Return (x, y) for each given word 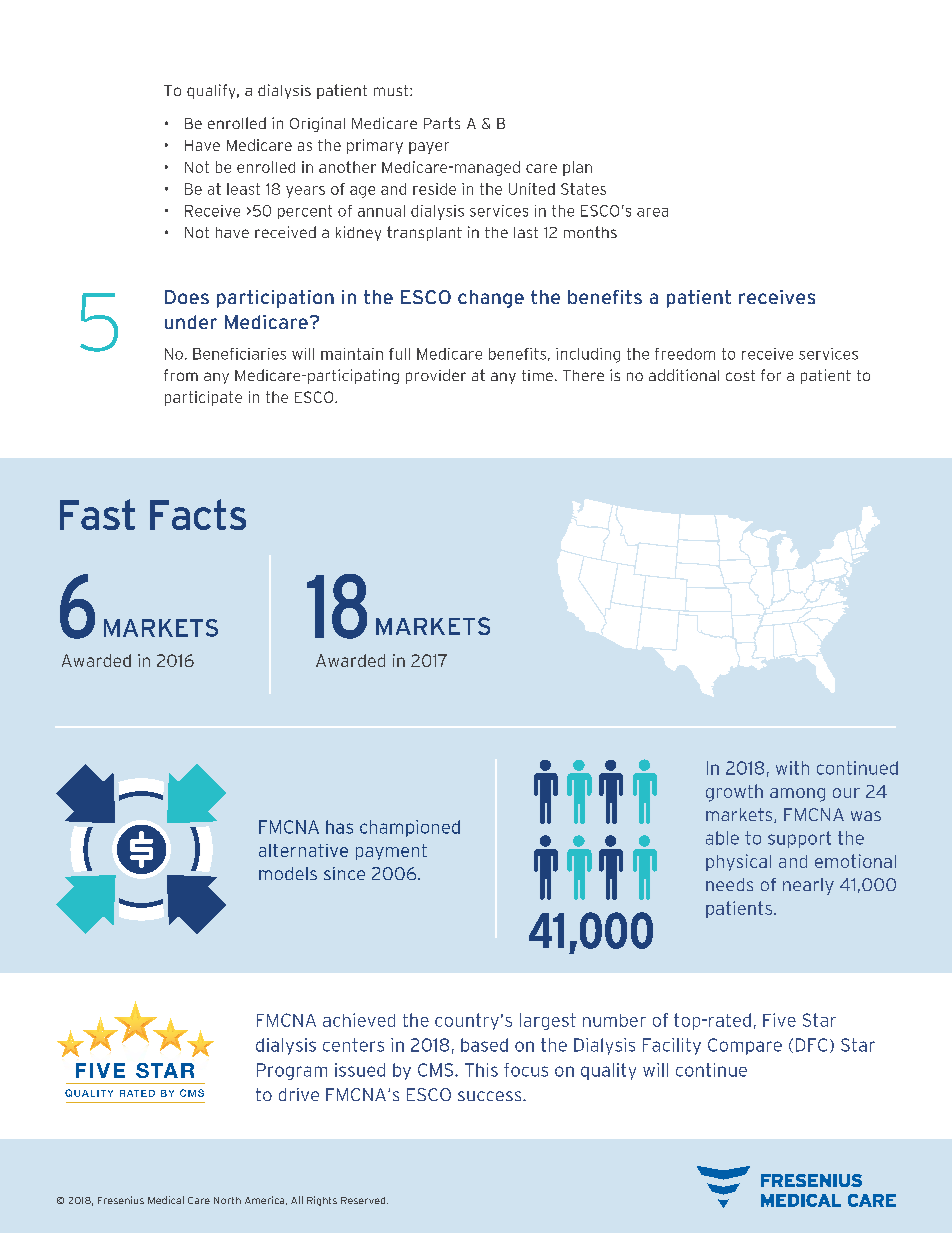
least (243, 189)
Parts (442, 123)
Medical (166, 1200)
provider (436, 376)
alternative (303, 850)
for (771, 375)
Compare (745, 1046)
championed (410, 828)
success (491, 1096)
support (799, 839)
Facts (198, 514)
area (652, 212)
